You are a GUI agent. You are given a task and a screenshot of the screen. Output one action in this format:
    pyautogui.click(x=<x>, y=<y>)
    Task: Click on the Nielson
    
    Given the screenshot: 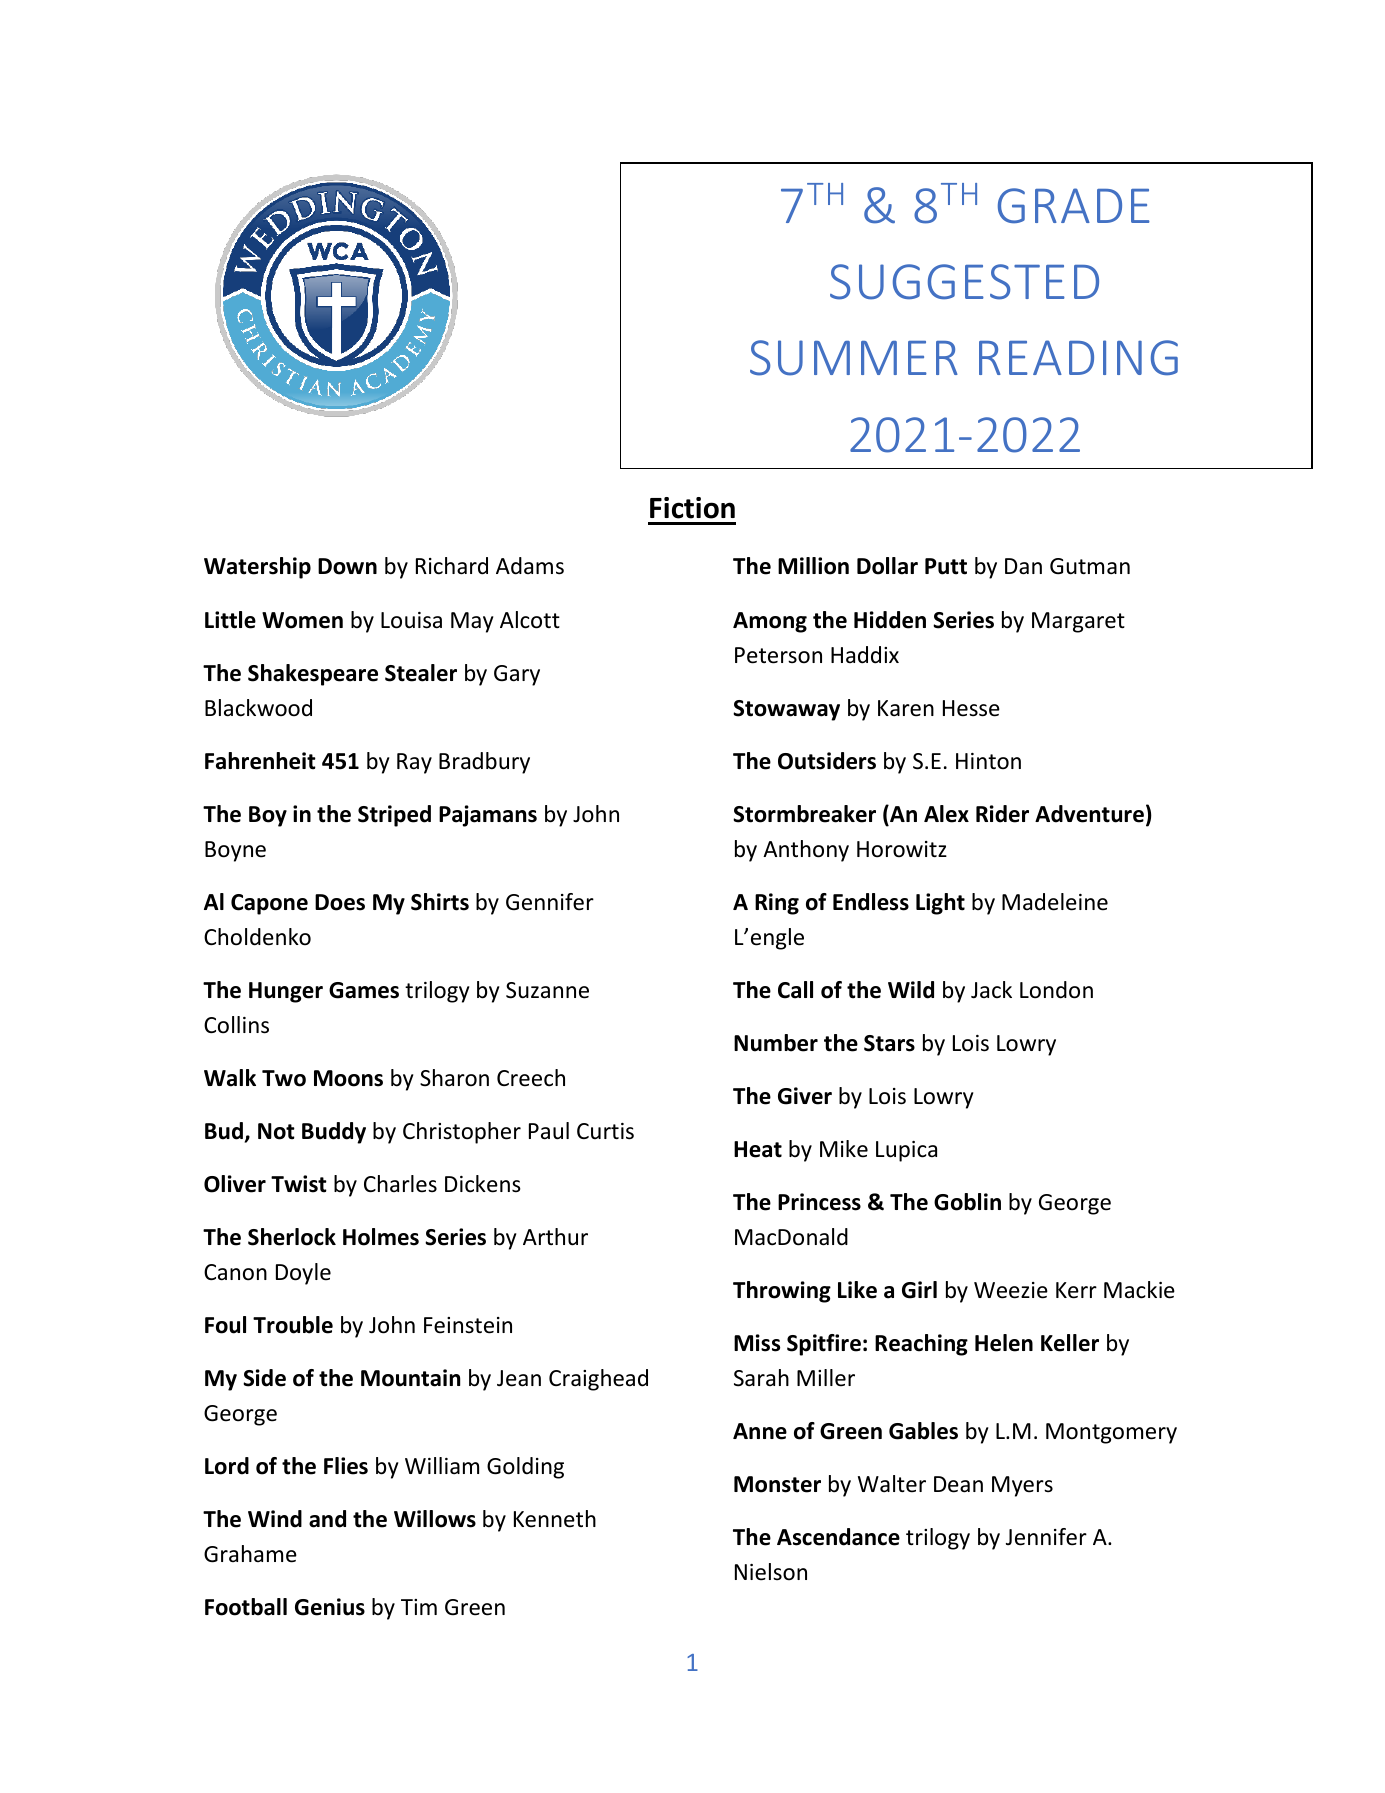 What is the action you would take?
    pyautogui.click(x=771, y=1572)
